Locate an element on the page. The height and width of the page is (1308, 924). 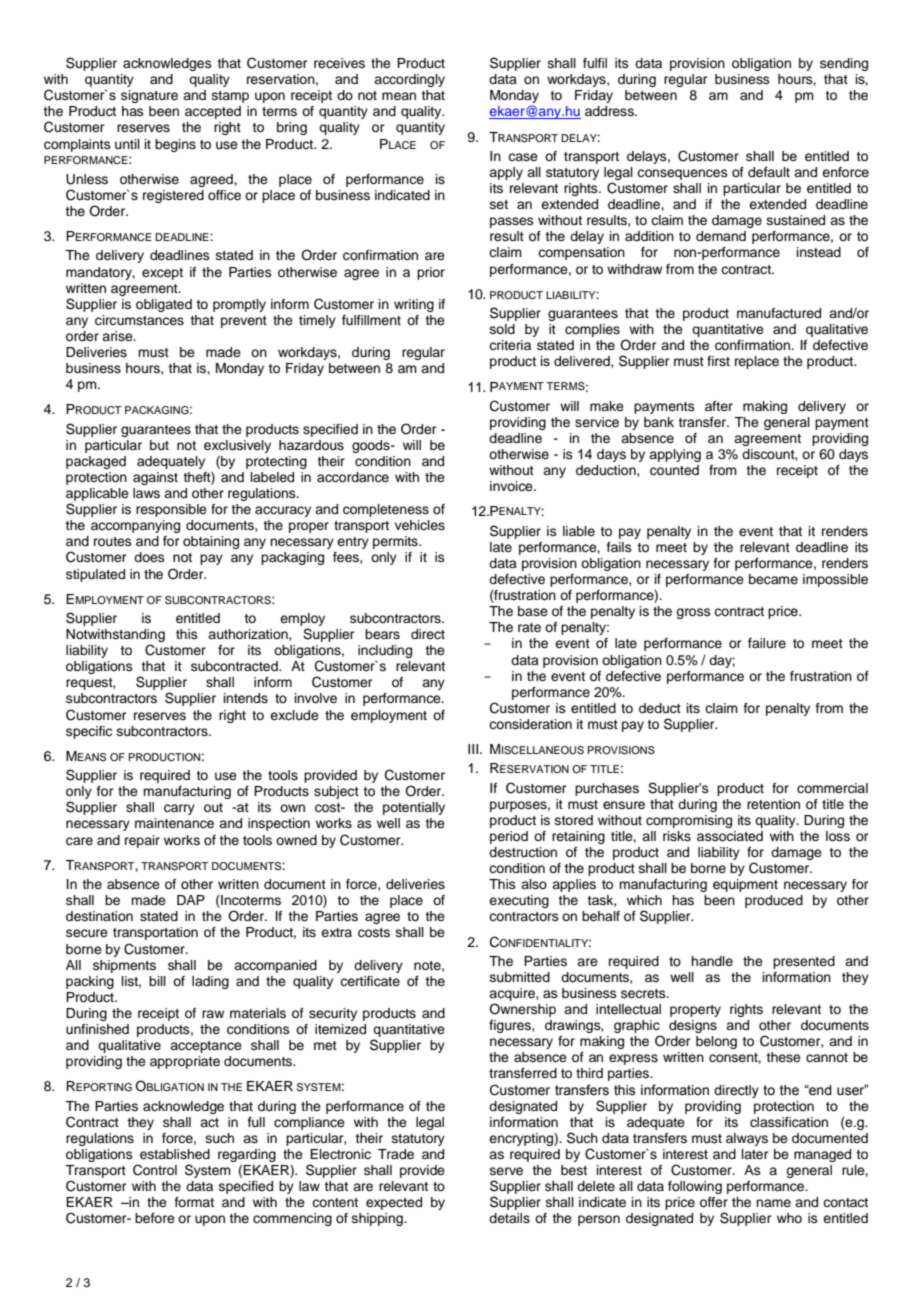
details is located at coordinates (509, 1218).
